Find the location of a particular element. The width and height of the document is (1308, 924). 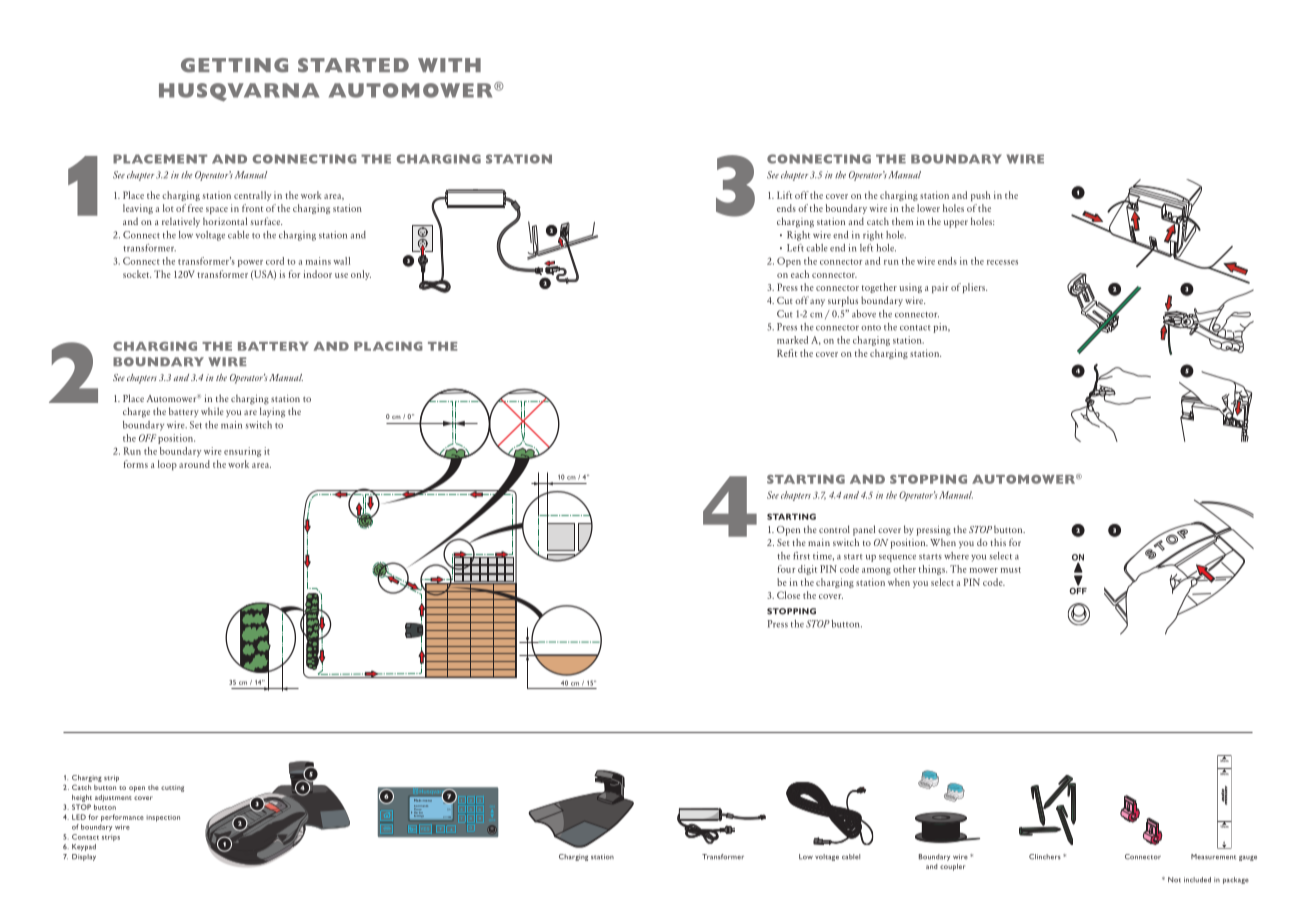

Close is located at coordinates (788, 595).
